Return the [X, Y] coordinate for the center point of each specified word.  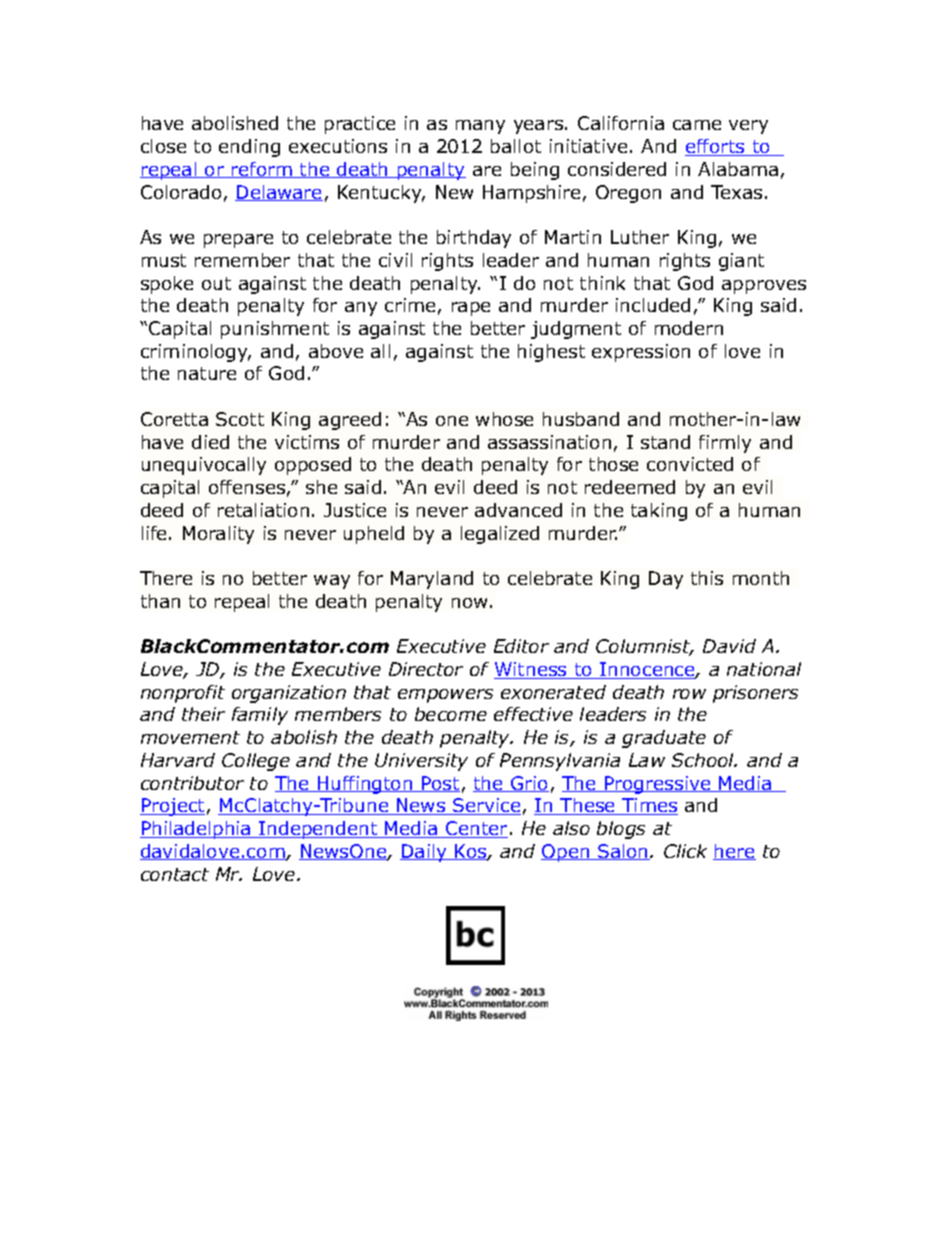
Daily [424, 853]
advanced [518, 510]
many [480, 127]
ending [249, 148]
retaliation [263, 510]
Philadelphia [196, 830]
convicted [690, 464]
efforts [716, 147]
